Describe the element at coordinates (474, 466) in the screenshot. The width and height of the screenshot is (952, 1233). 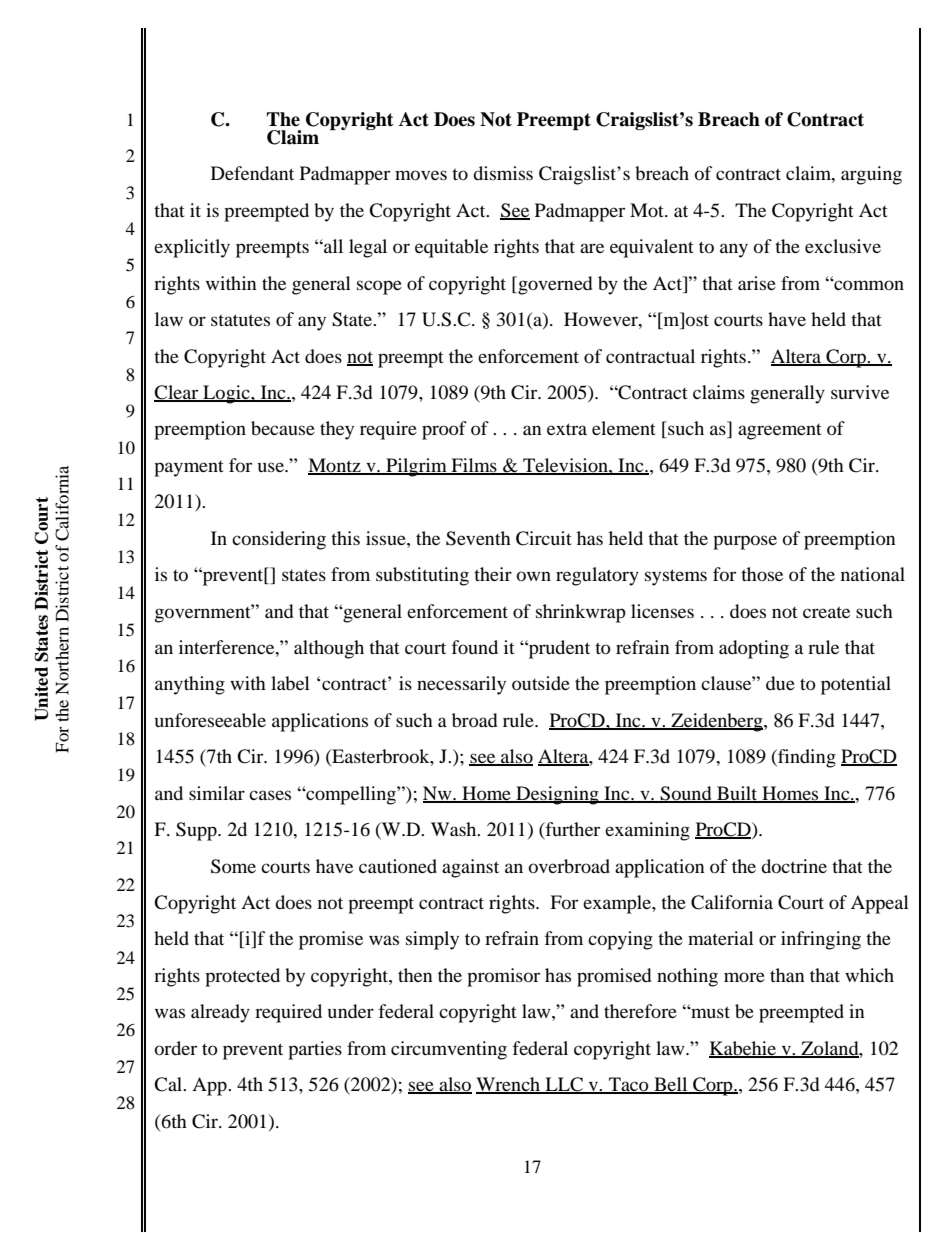
I see `Films` at that location.
